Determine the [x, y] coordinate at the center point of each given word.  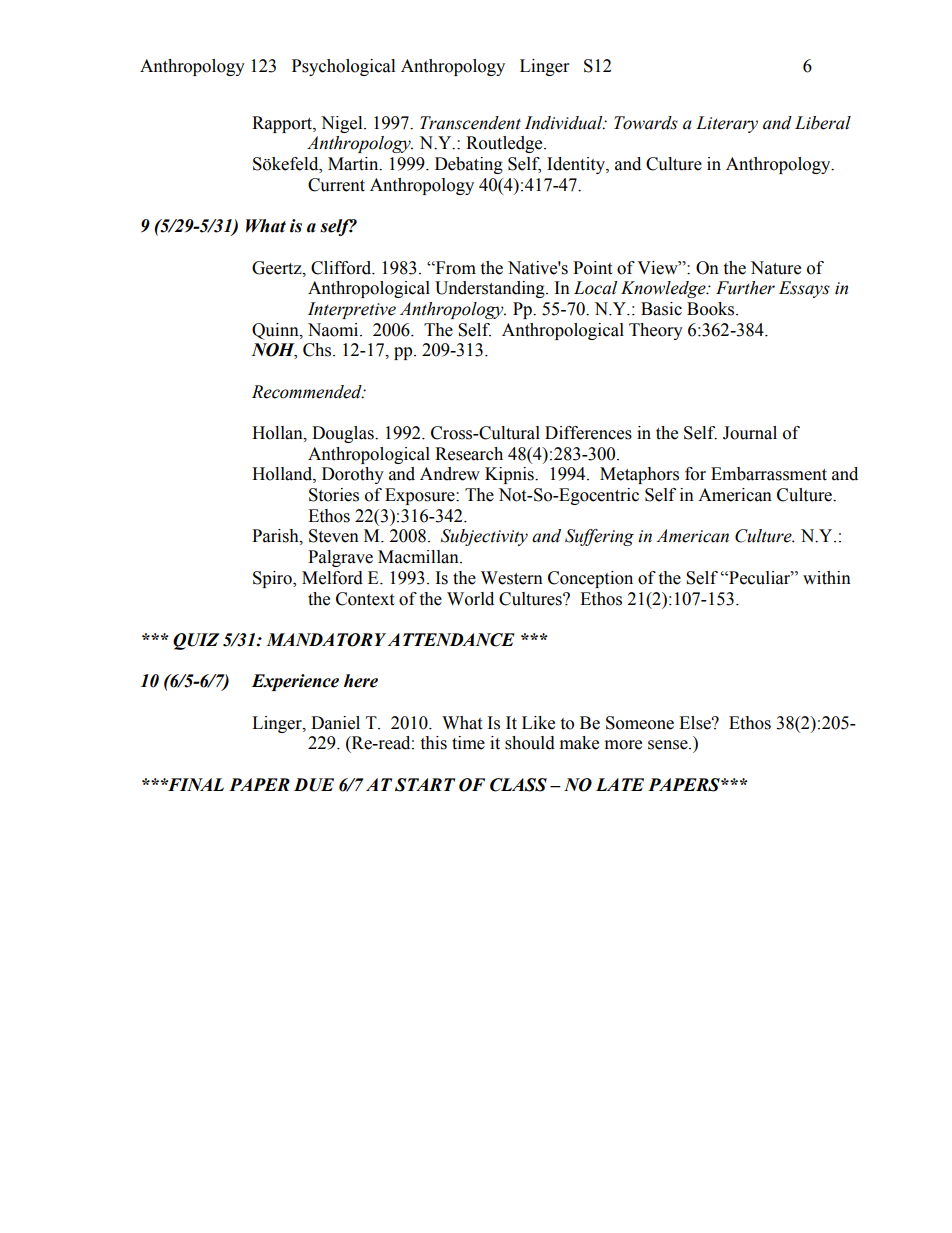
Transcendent [470, 123]
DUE [314, 785]
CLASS [518, 785]
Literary [727, 124]
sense [669, 745]
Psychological [343, 67]
